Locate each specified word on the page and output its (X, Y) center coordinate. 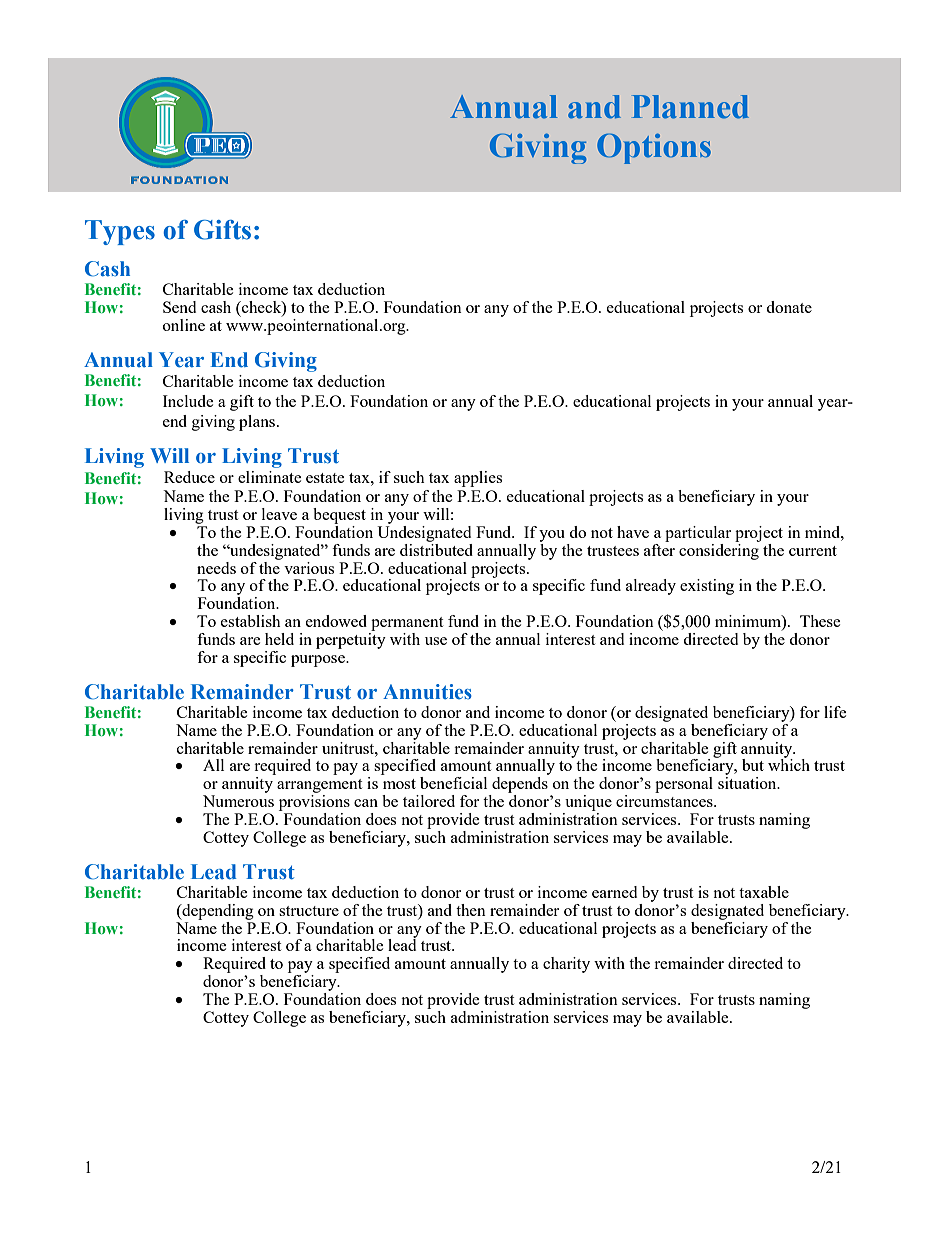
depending (217, 912)
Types (120, 232)
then (471, 910)
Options (654, 148)
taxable (764, 892)
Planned (690, 107)
